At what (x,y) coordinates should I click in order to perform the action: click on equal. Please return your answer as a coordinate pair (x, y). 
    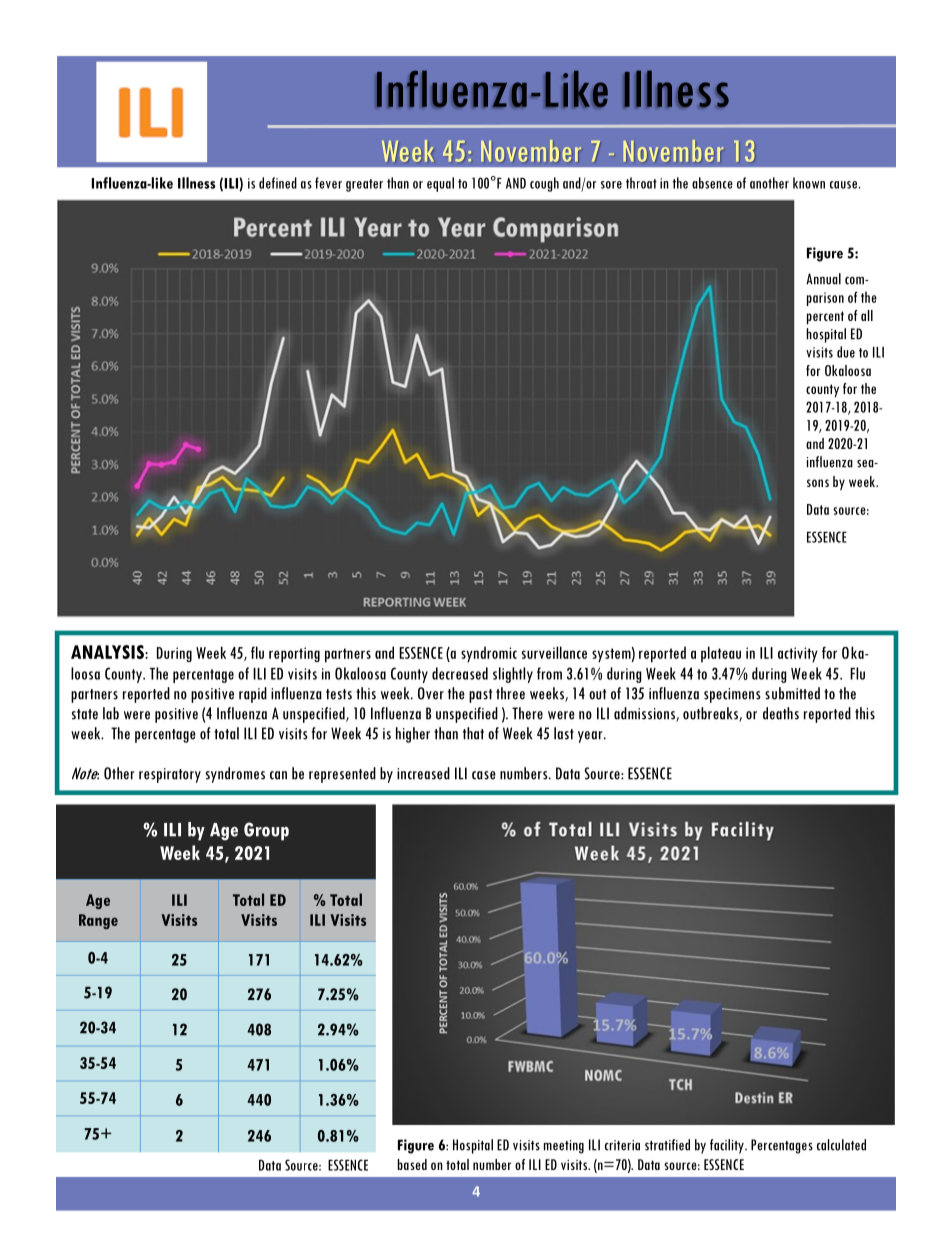
    Looking at the image, I should click on (440, 184).
